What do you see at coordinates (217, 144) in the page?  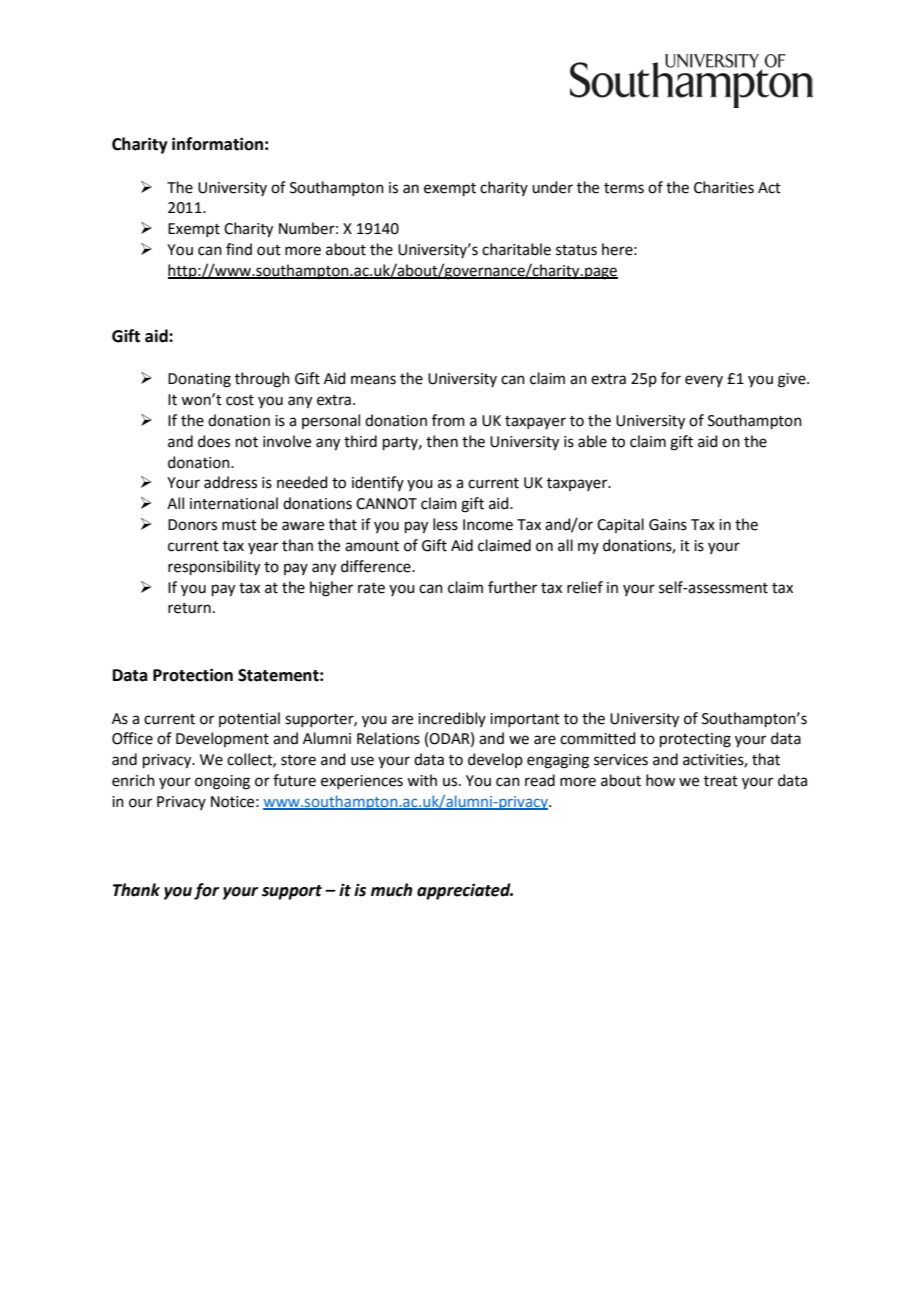 I see `information` at bounding box center [217, 144].
